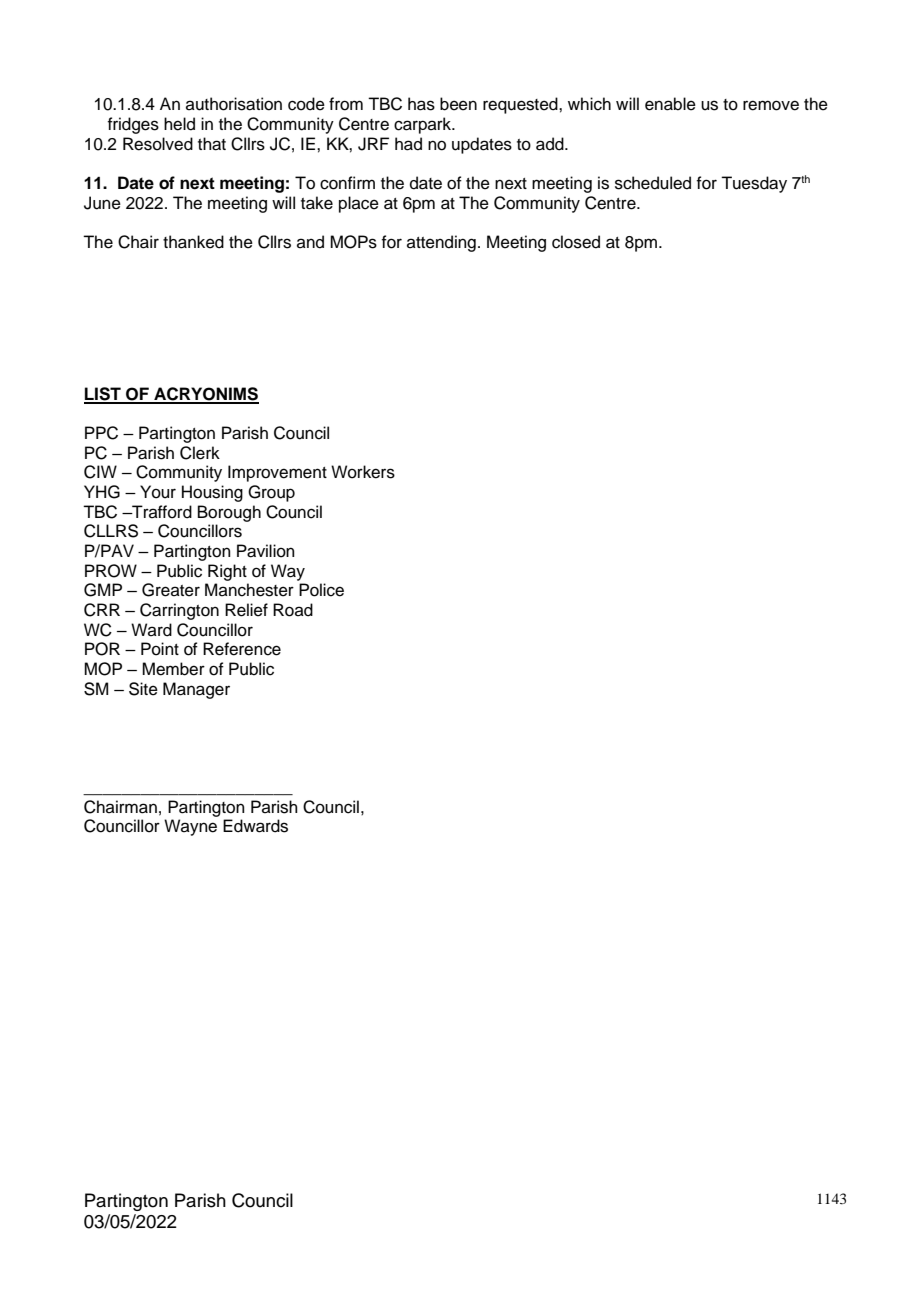  Describe the element at coordinates (179, 124) in the page. I see `held` at that location.
